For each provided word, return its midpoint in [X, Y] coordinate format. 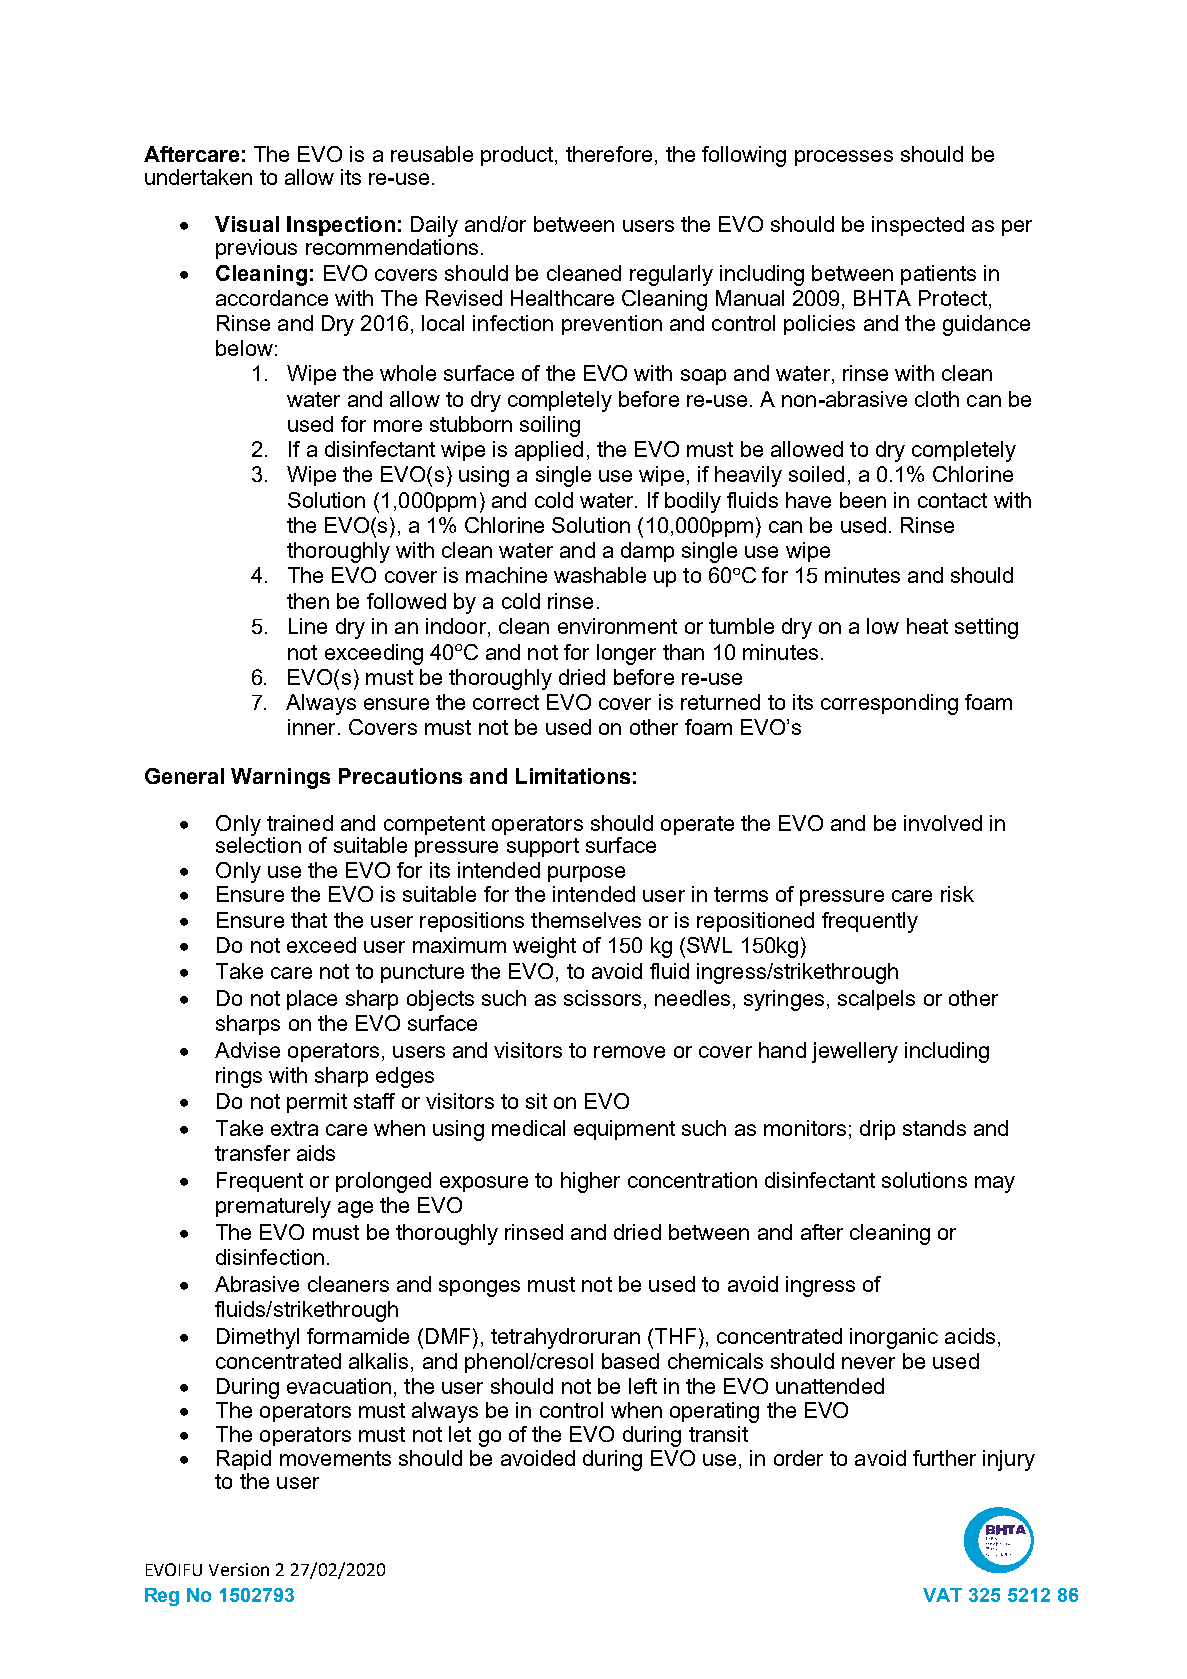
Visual [247, 224]
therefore [609, 154]
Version [239, 1569]
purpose [586, 874]
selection [258, 844]
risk [957, 894]
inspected [918, 226]
